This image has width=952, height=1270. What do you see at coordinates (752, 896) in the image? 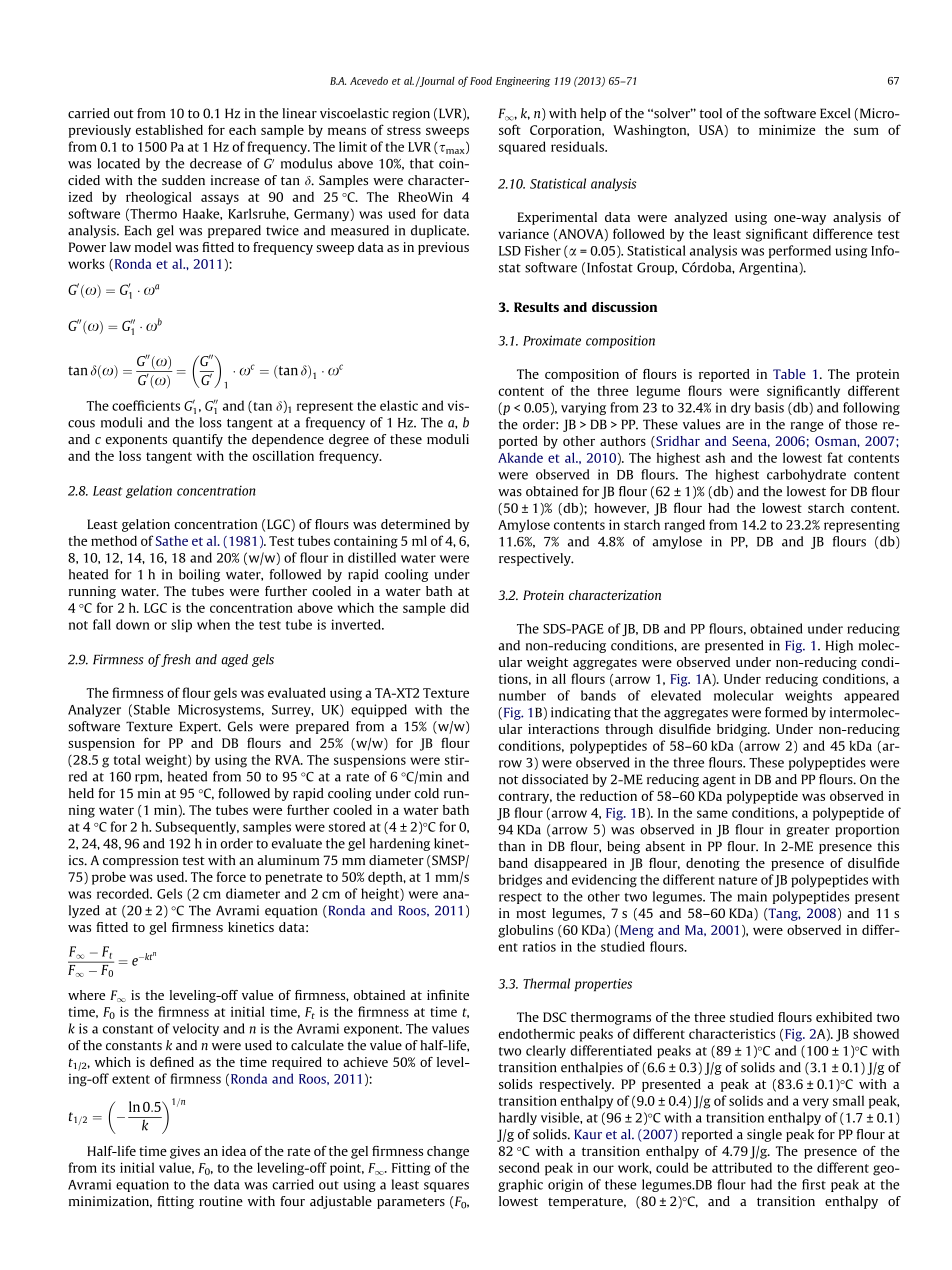
I see `main` at bounding box center [752, 896].
